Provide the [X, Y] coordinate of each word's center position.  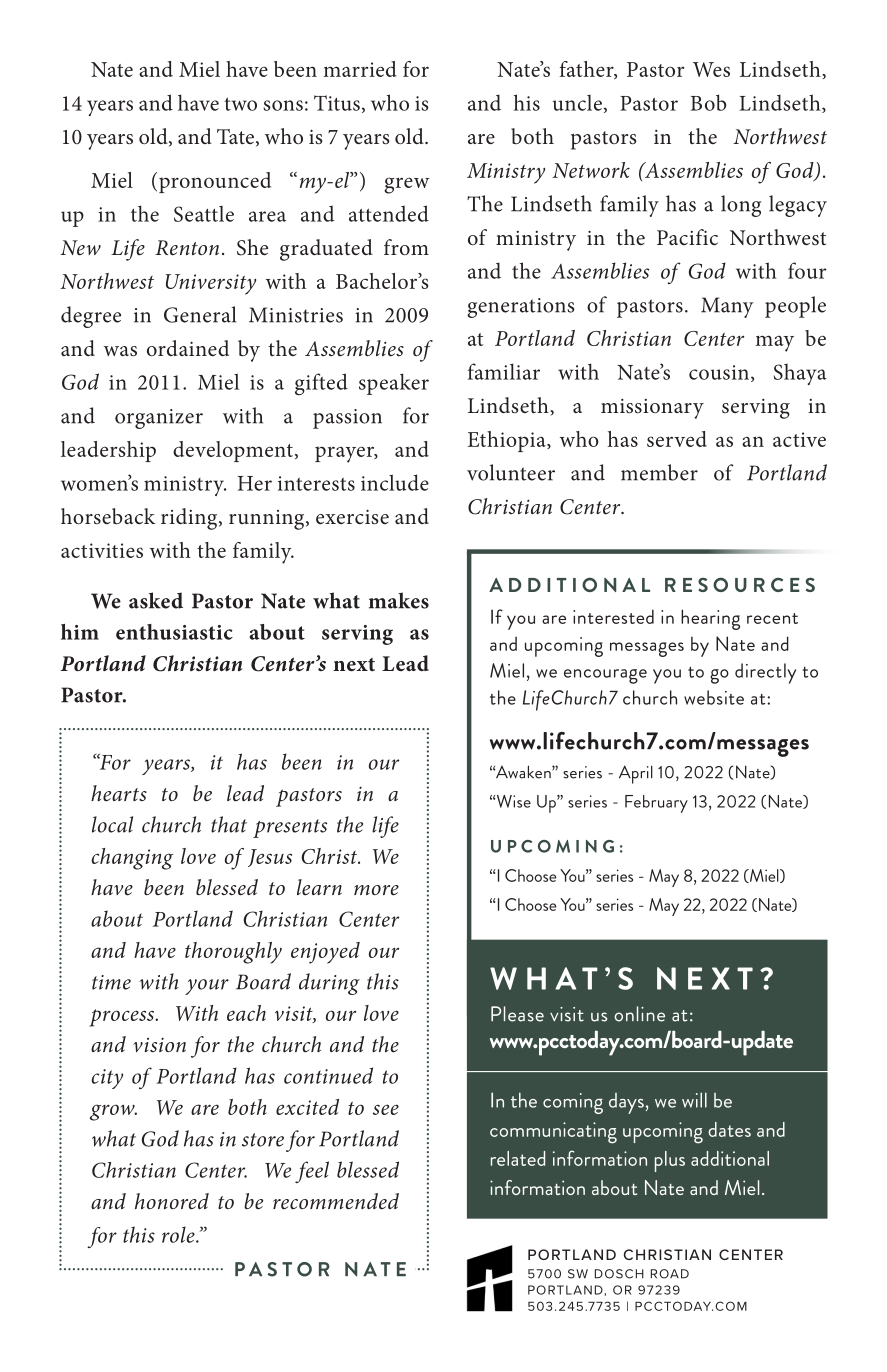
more [376, 890]
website [714, 697]
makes [399, 600]
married [360, 69]
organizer [159, 419]
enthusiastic [174, 632]
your [207, 987]
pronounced [215, 182]
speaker [394, 384]
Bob [709, 102]
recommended [336, 1201]
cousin [720, 373]
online [639, 1014]
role [179, 1234]
